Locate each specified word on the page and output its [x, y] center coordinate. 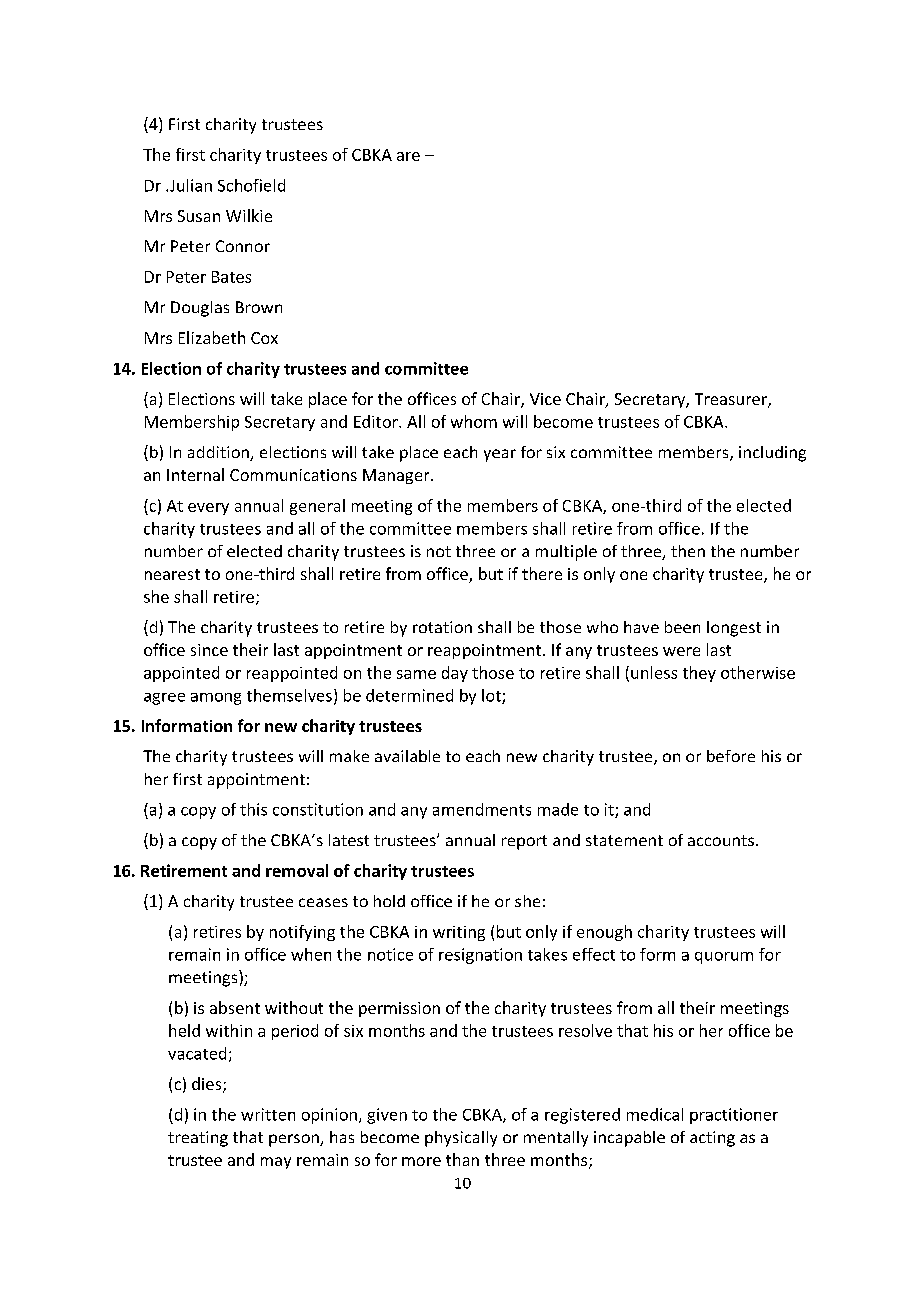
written [268, 1114]
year [500, 455]
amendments [482, 809]
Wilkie [249, 215]
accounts [721, 840]
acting [712, 1139]
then [688, 551]
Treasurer [732, 400]
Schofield [251, 185]
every [208, 509]
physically [461, 1139]
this [253, 809]
